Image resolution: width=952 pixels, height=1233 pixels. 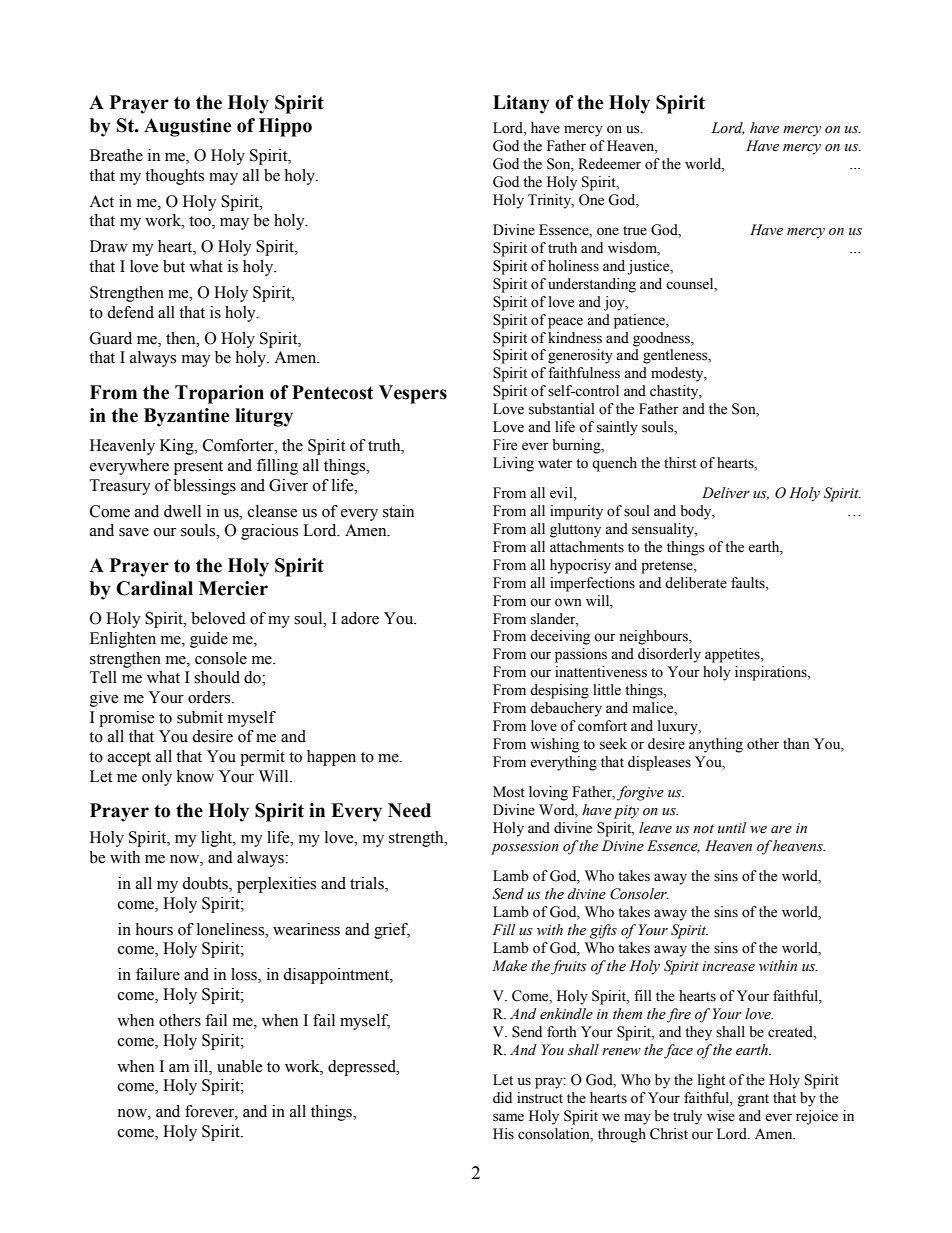 What do you see at coordinates (360, 618) in the screenshot?
I see `adore` at bounding box center [360, 618].
